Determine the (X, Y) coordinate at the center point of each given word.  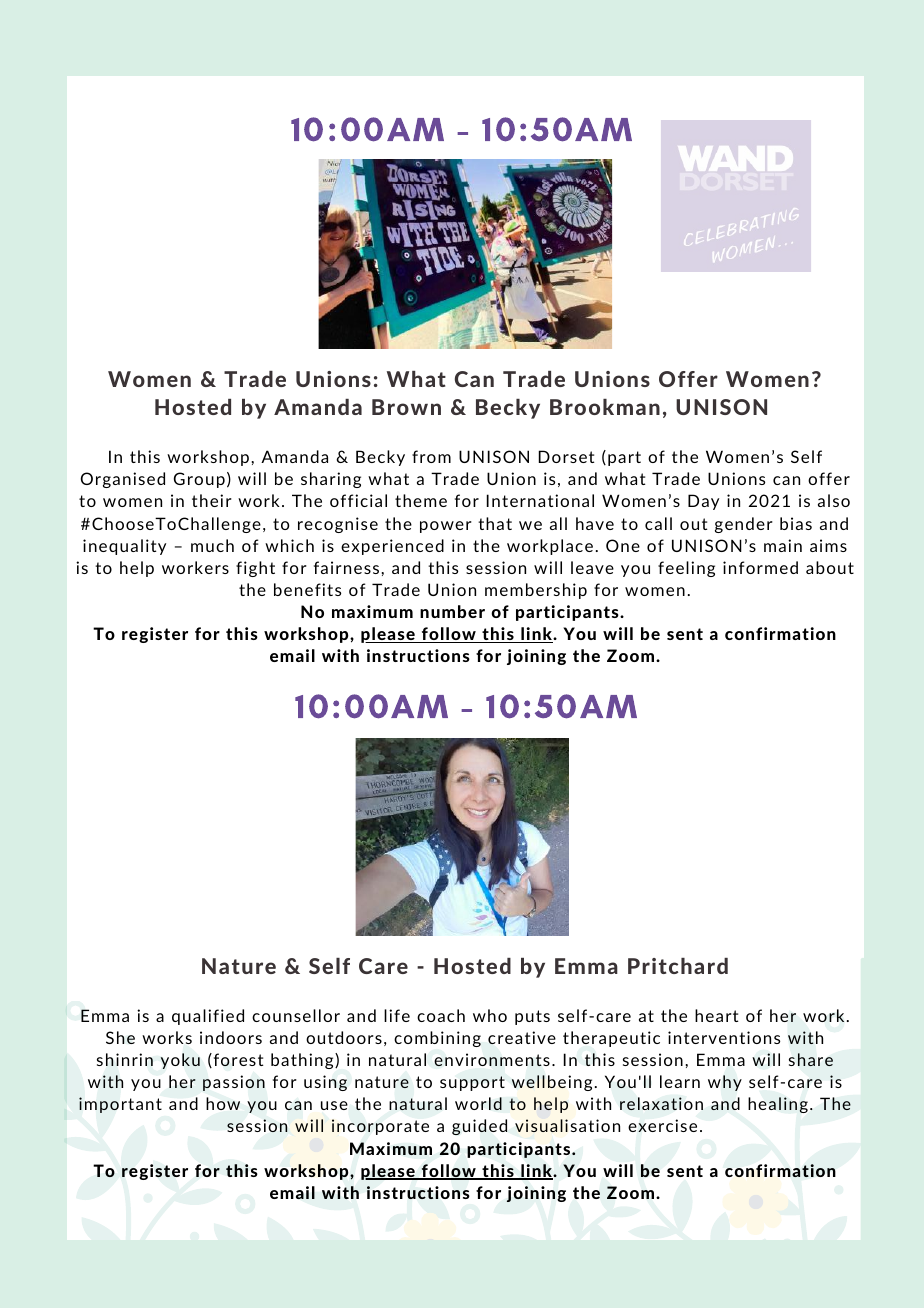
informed (760, 567)
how (223, 1103)
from (431, 456)
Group (199, 480)
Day (703, 502)
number (452, 611)
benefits (307, 589)
